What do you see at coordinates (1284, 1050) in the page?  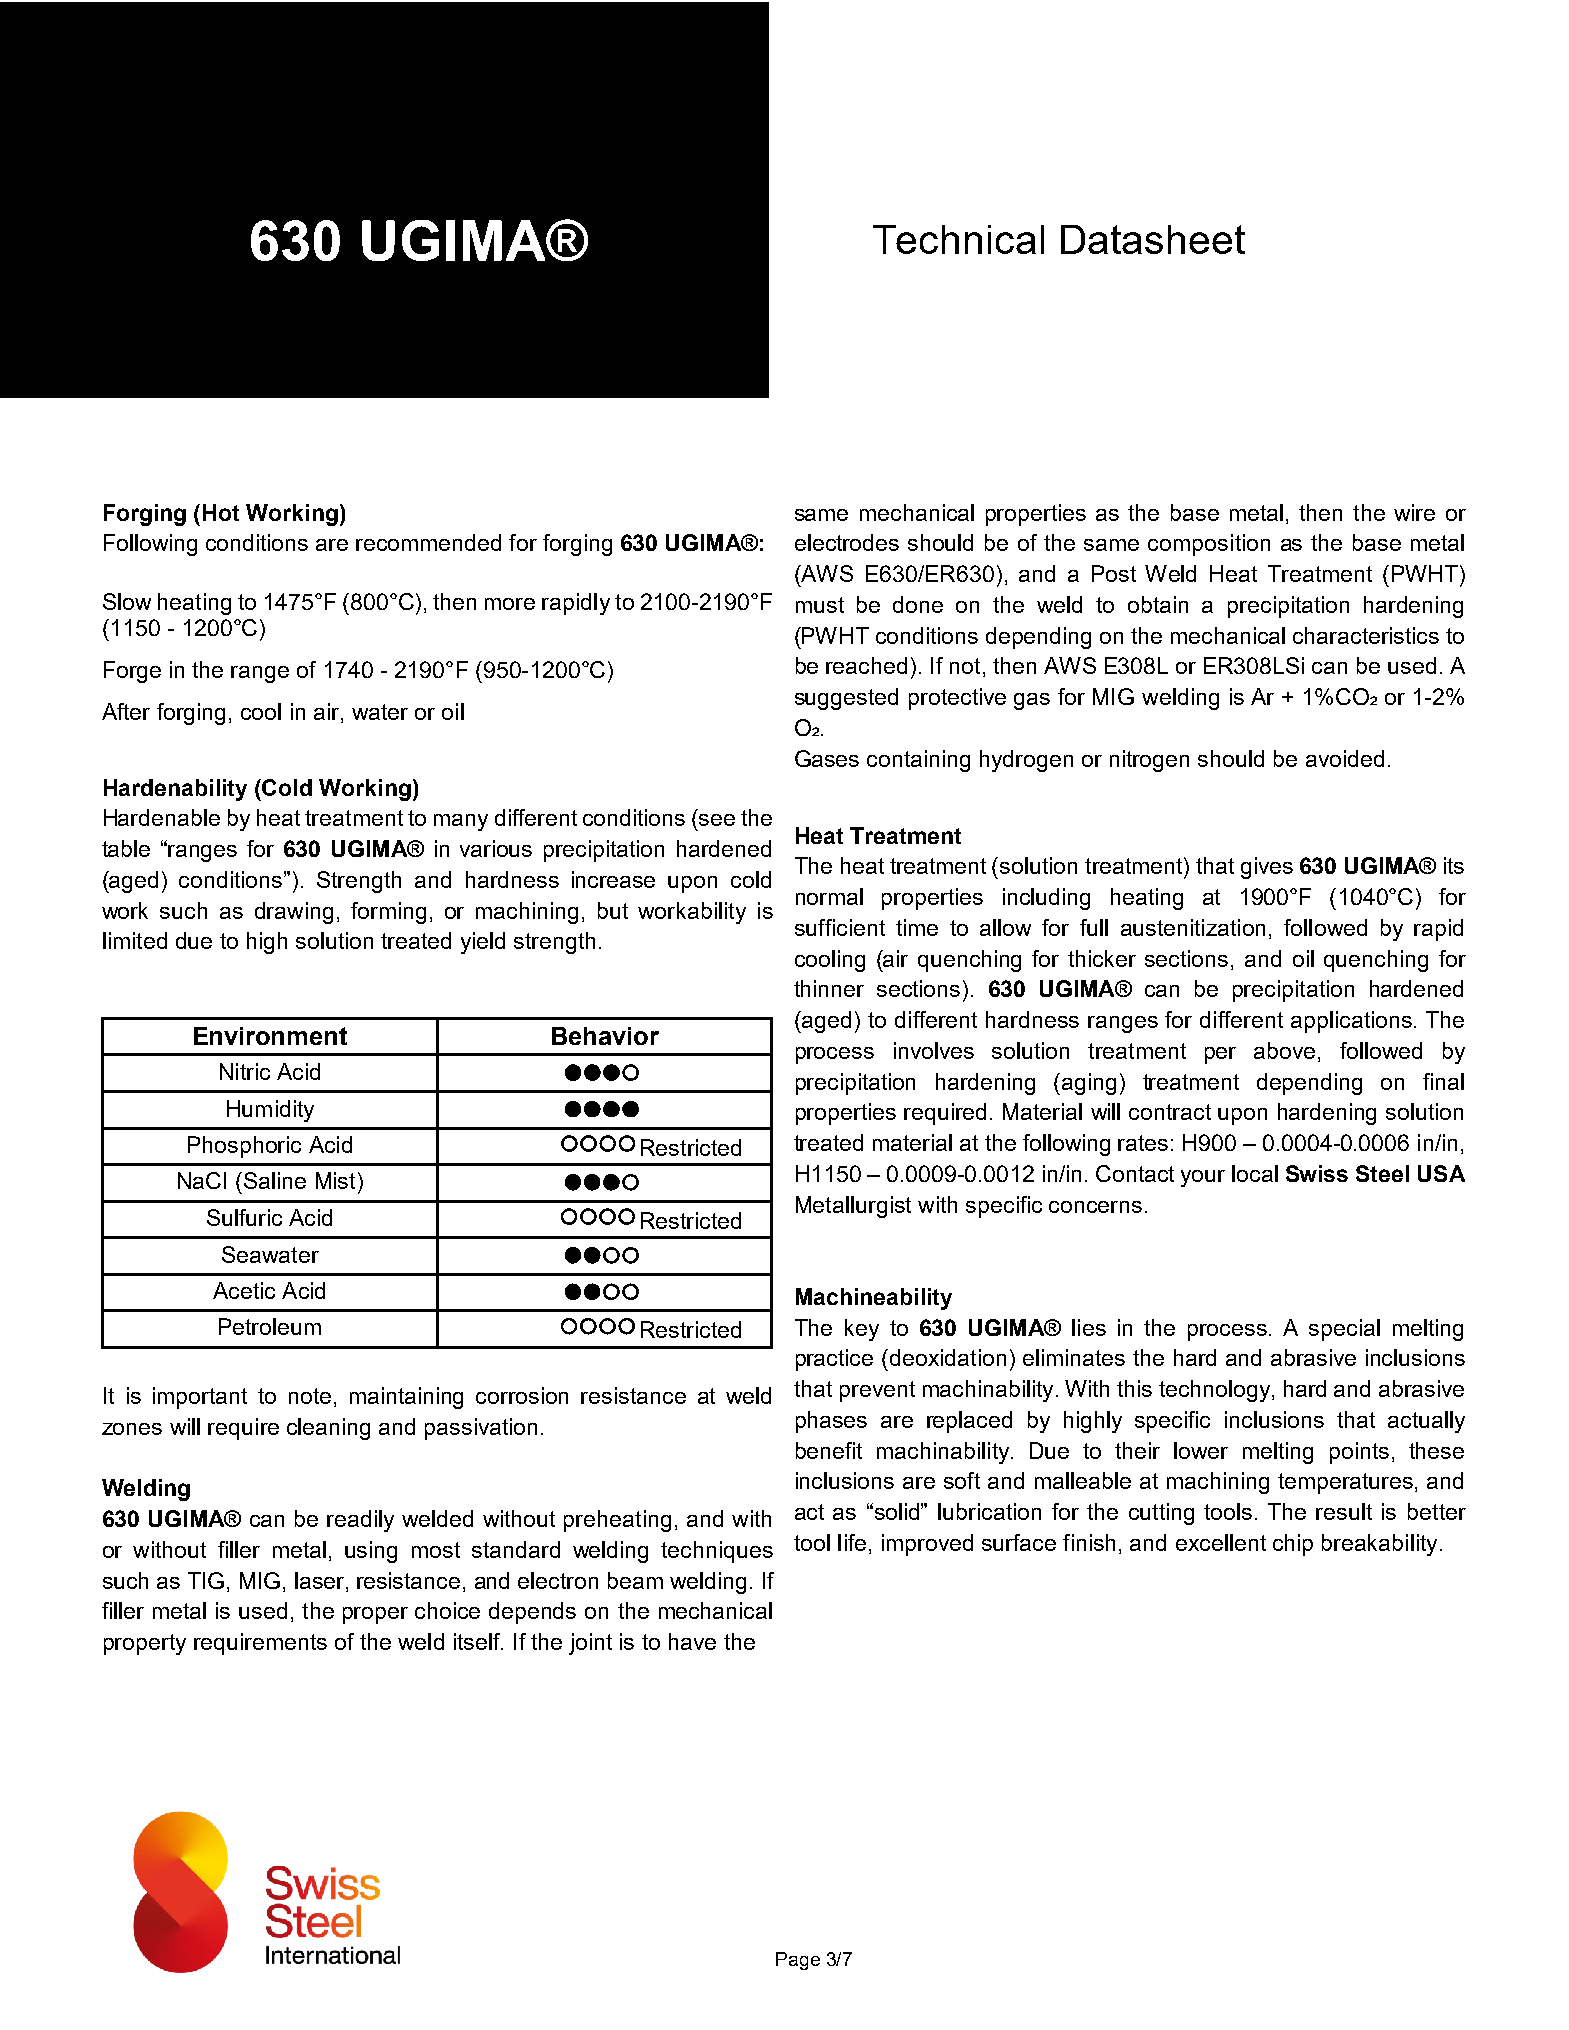 I see `above` at bounding box center [1284, 1050].
